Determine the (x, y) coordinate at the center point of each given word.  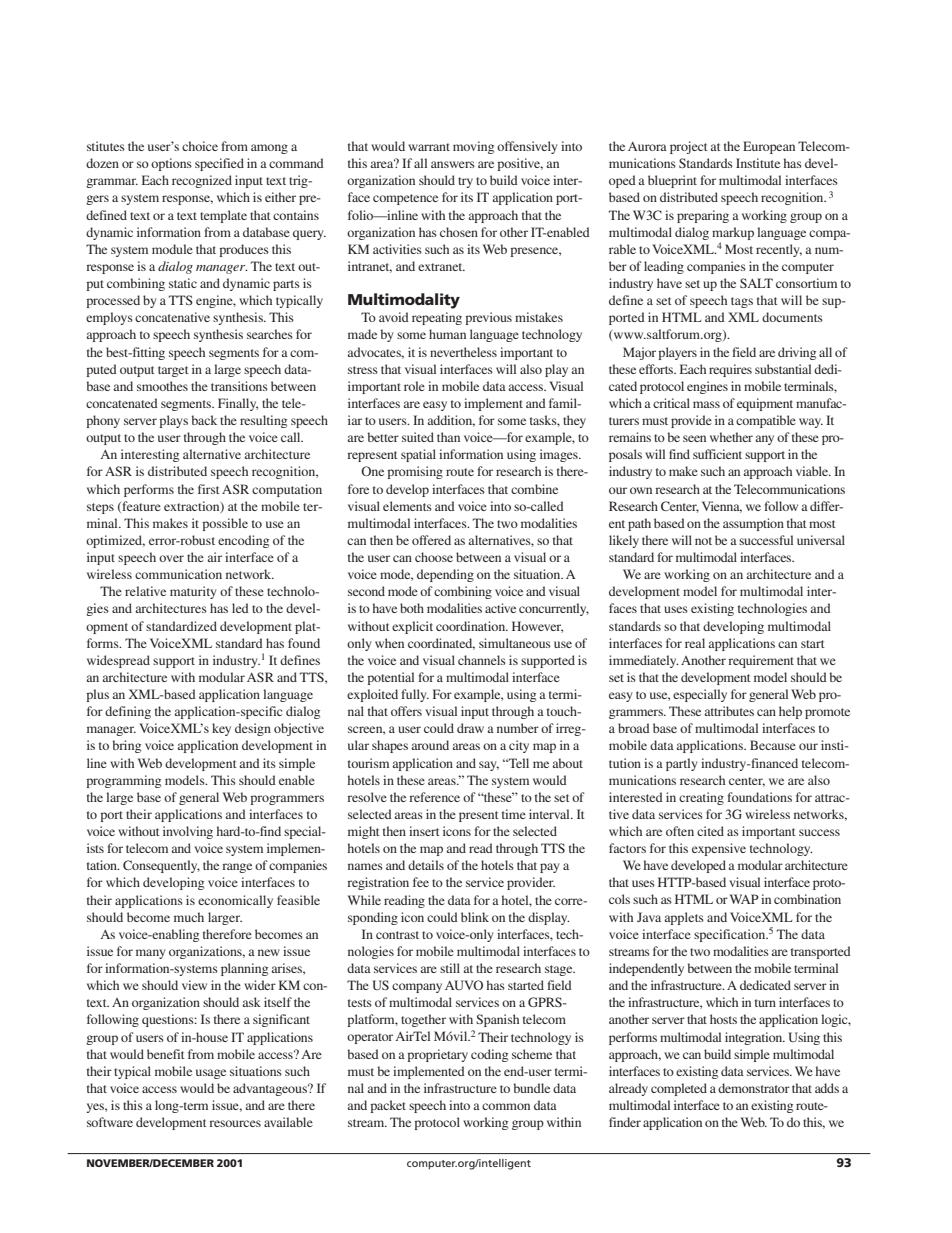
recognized (202, 181)
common (506, 1106)
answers (453, 164)
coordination (472, 626)
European (769, 147)
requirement (761, 661)
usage (211, 1074)
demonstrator (754, 1088)
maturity (193, 592)
